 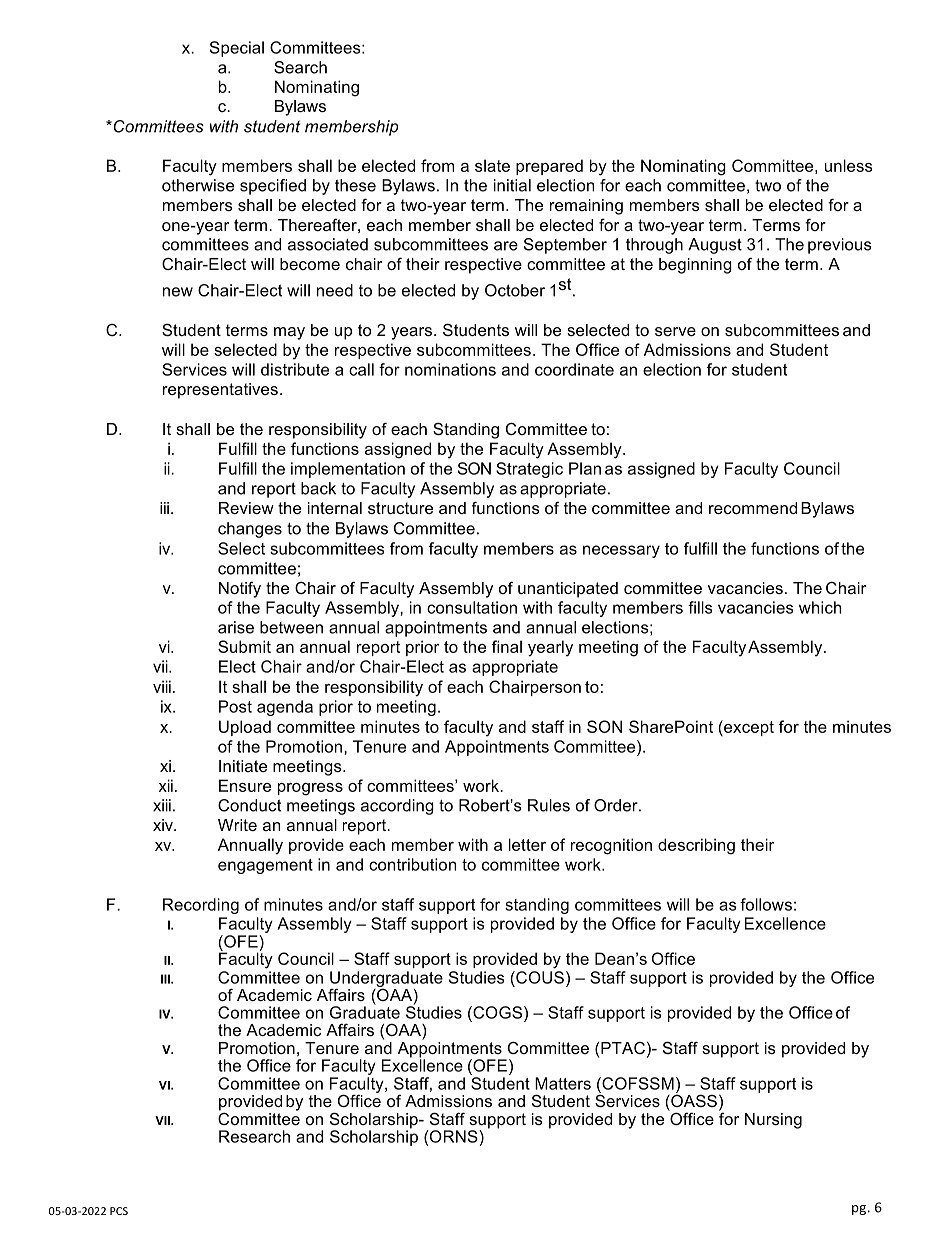 What do you see at coordinates (773, 1121) in the page?
I see `Nursing` at bounding box center [773, 1121].
